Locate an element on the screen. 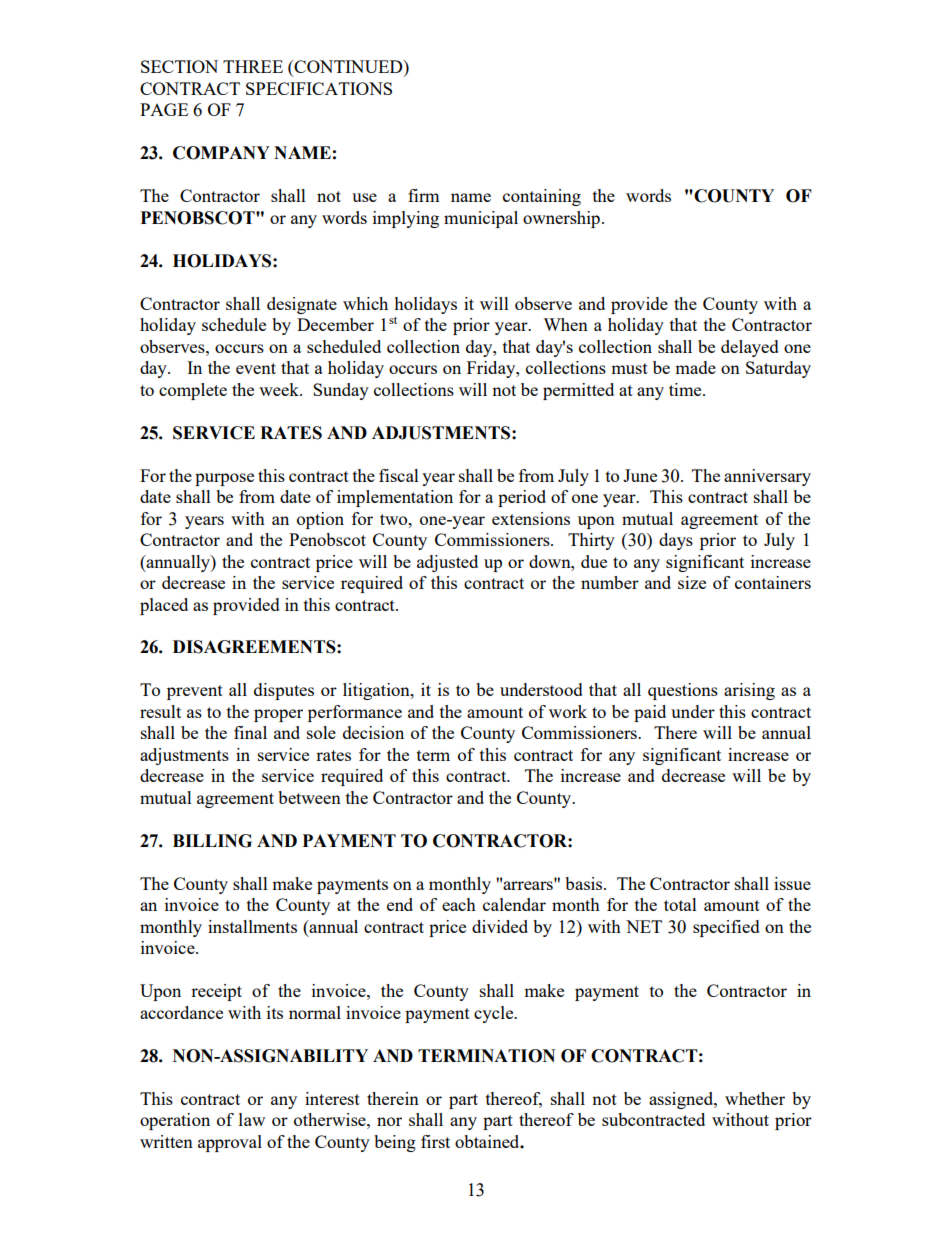 The width and height of the screenshot is (952, 1233). placed is located at coordinates (164, 606).
